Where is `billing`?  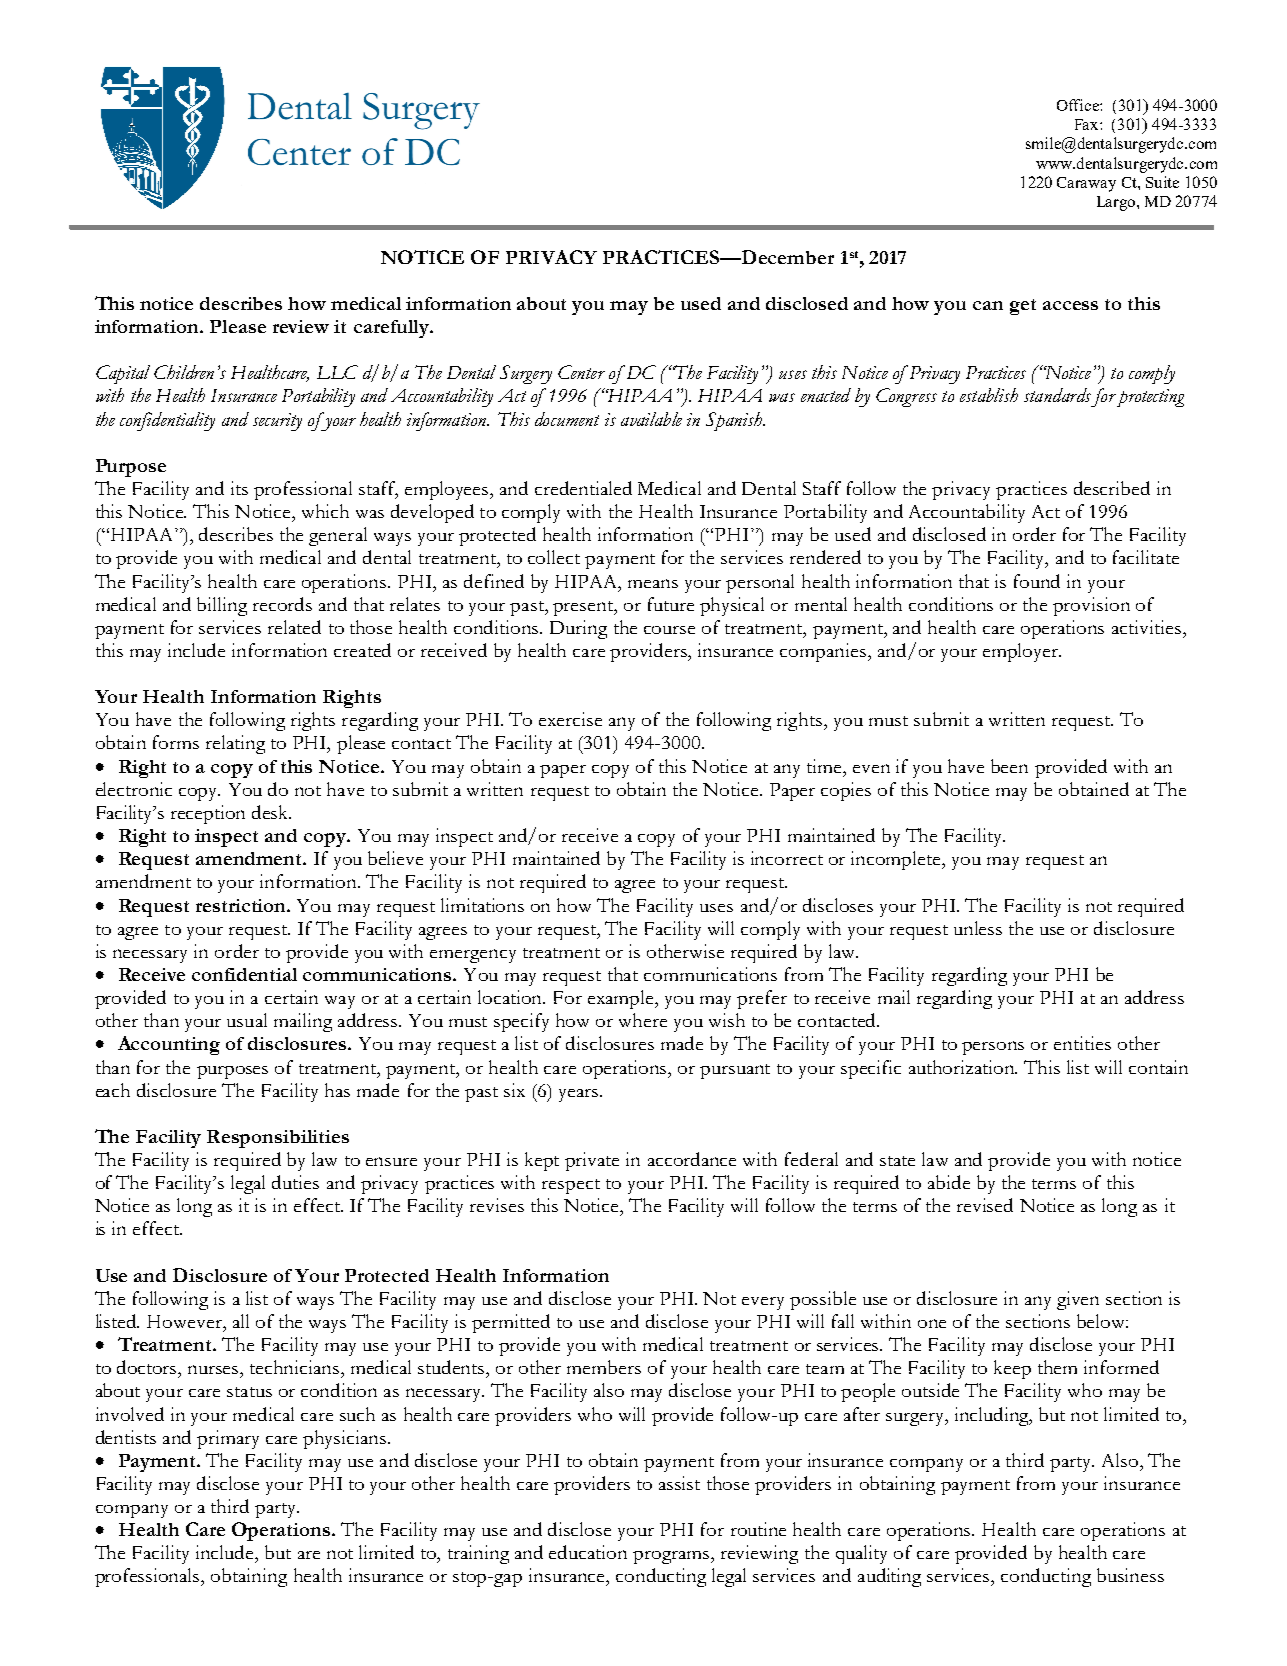 billing is located at coordinates (222, 606).
